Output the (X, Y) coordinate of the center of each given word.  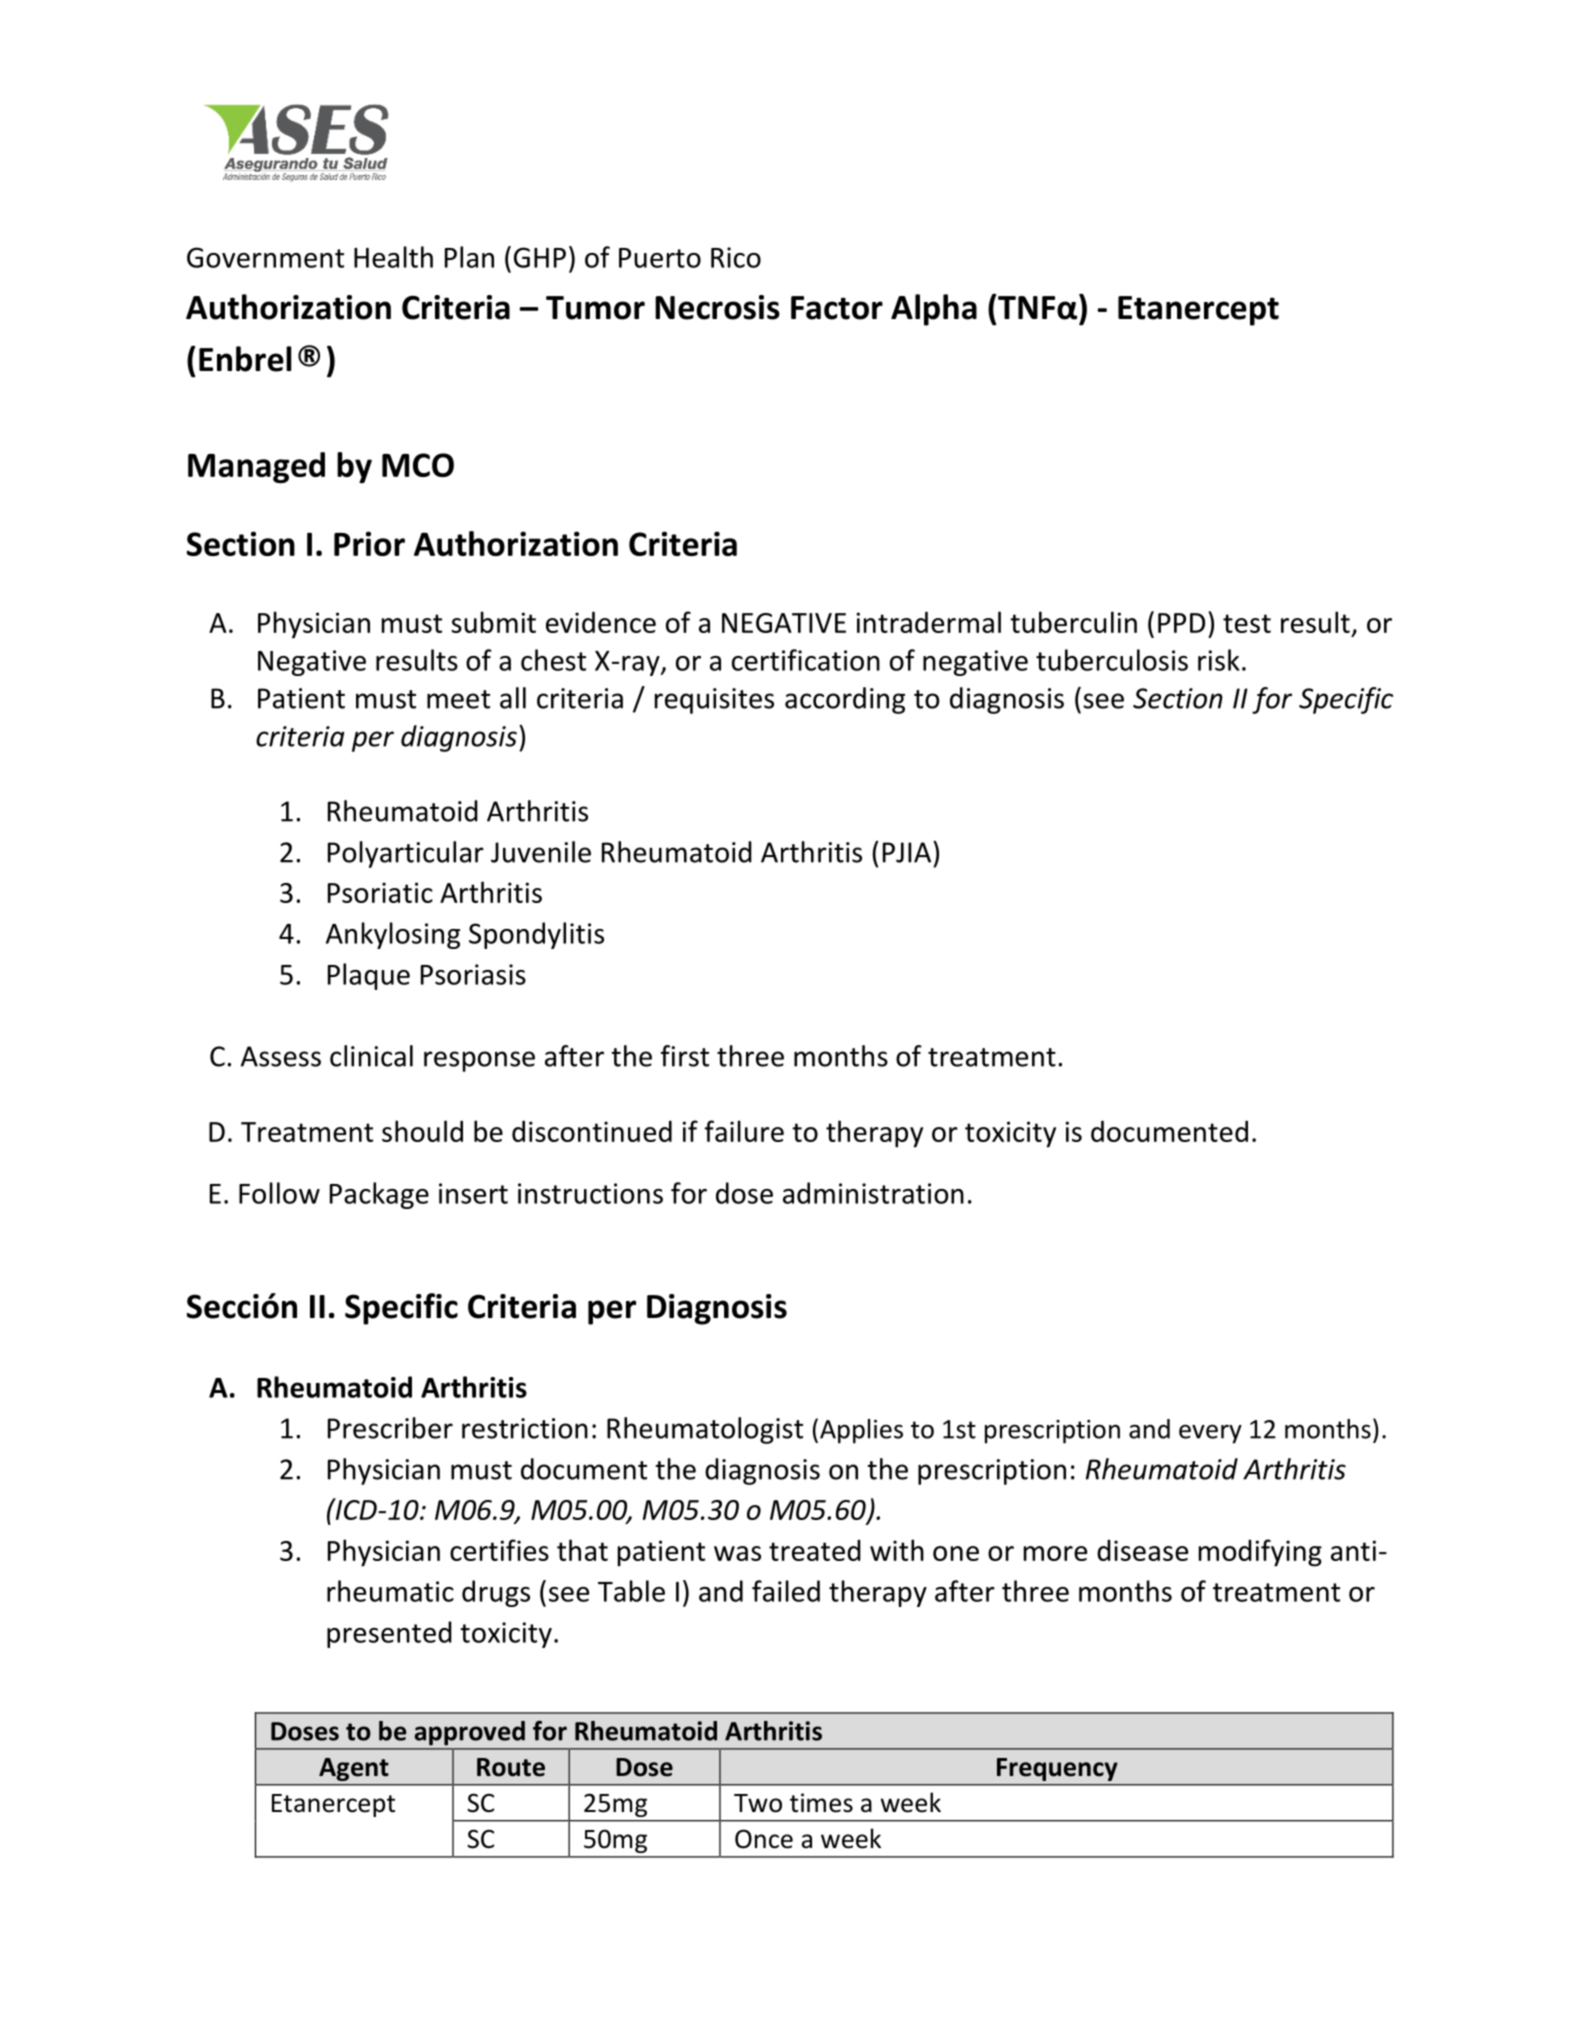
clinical (371, 1056)
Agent (353, 1769)
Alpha (934, 310)
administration (873, 1193)
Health (393, 257)
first (685, 1056)
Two (758, 1803)
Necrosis (717, 307)
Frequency (1057, 1769)
